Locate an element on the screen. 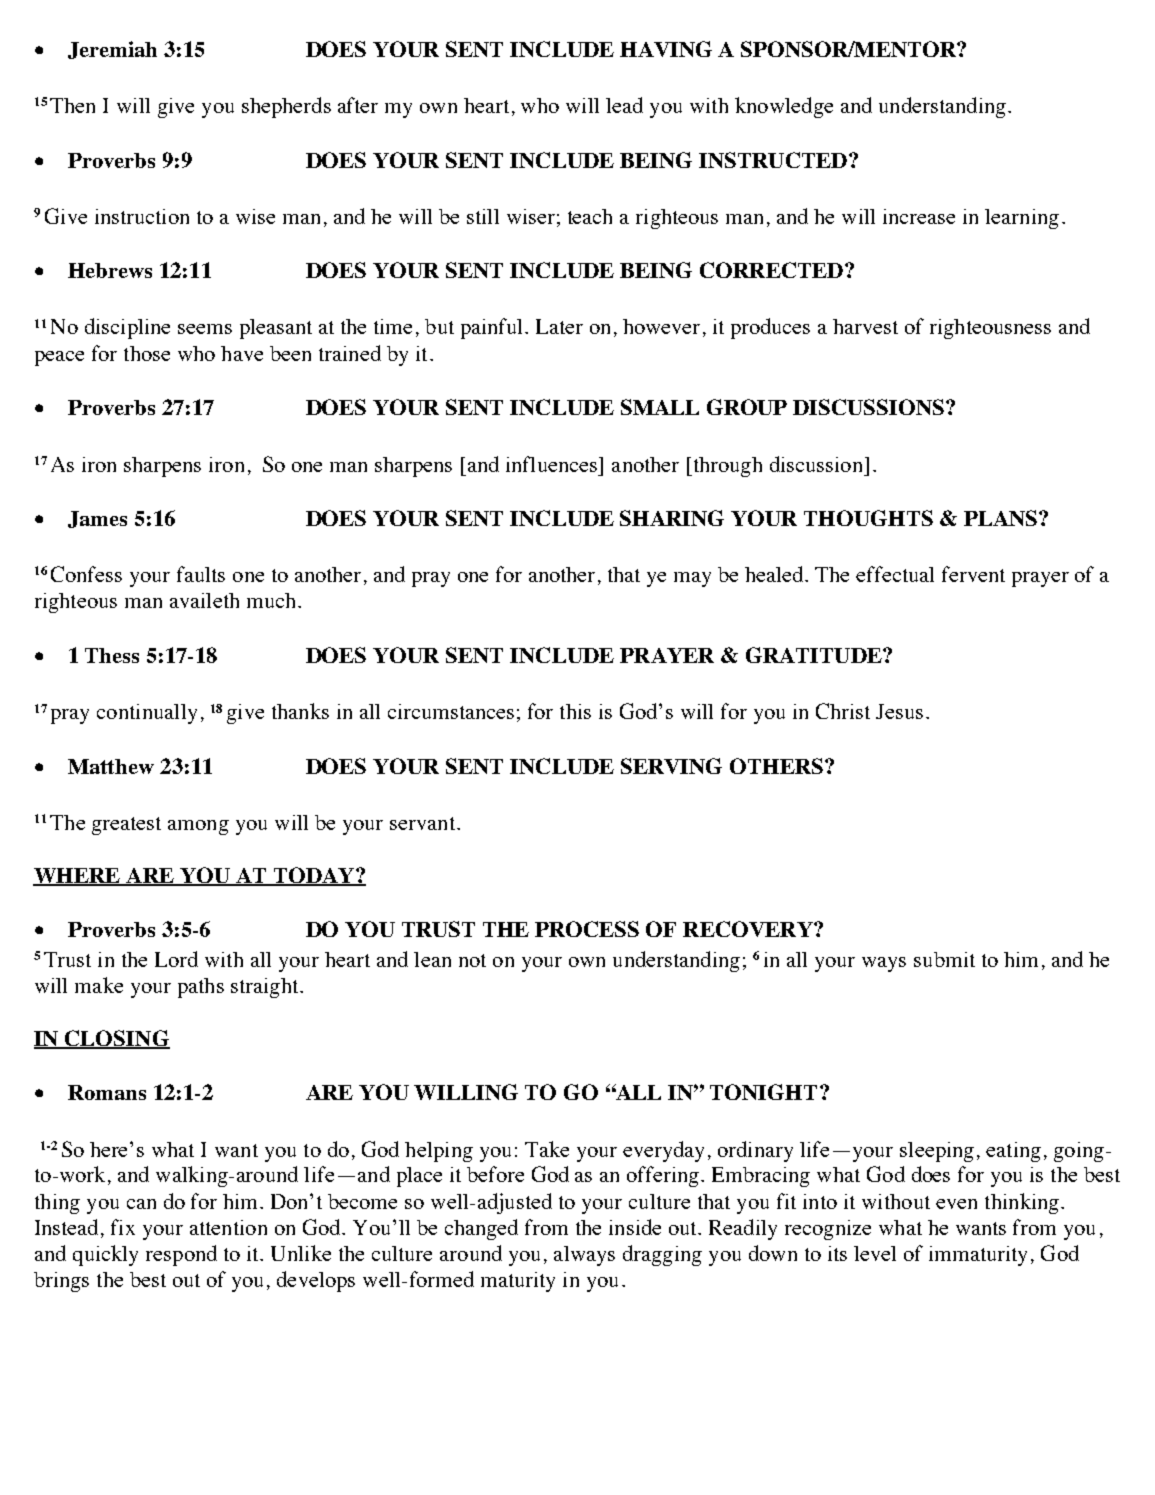 This screenshot has height=1495, width=1155. this is located at coordinates (575, 711).
